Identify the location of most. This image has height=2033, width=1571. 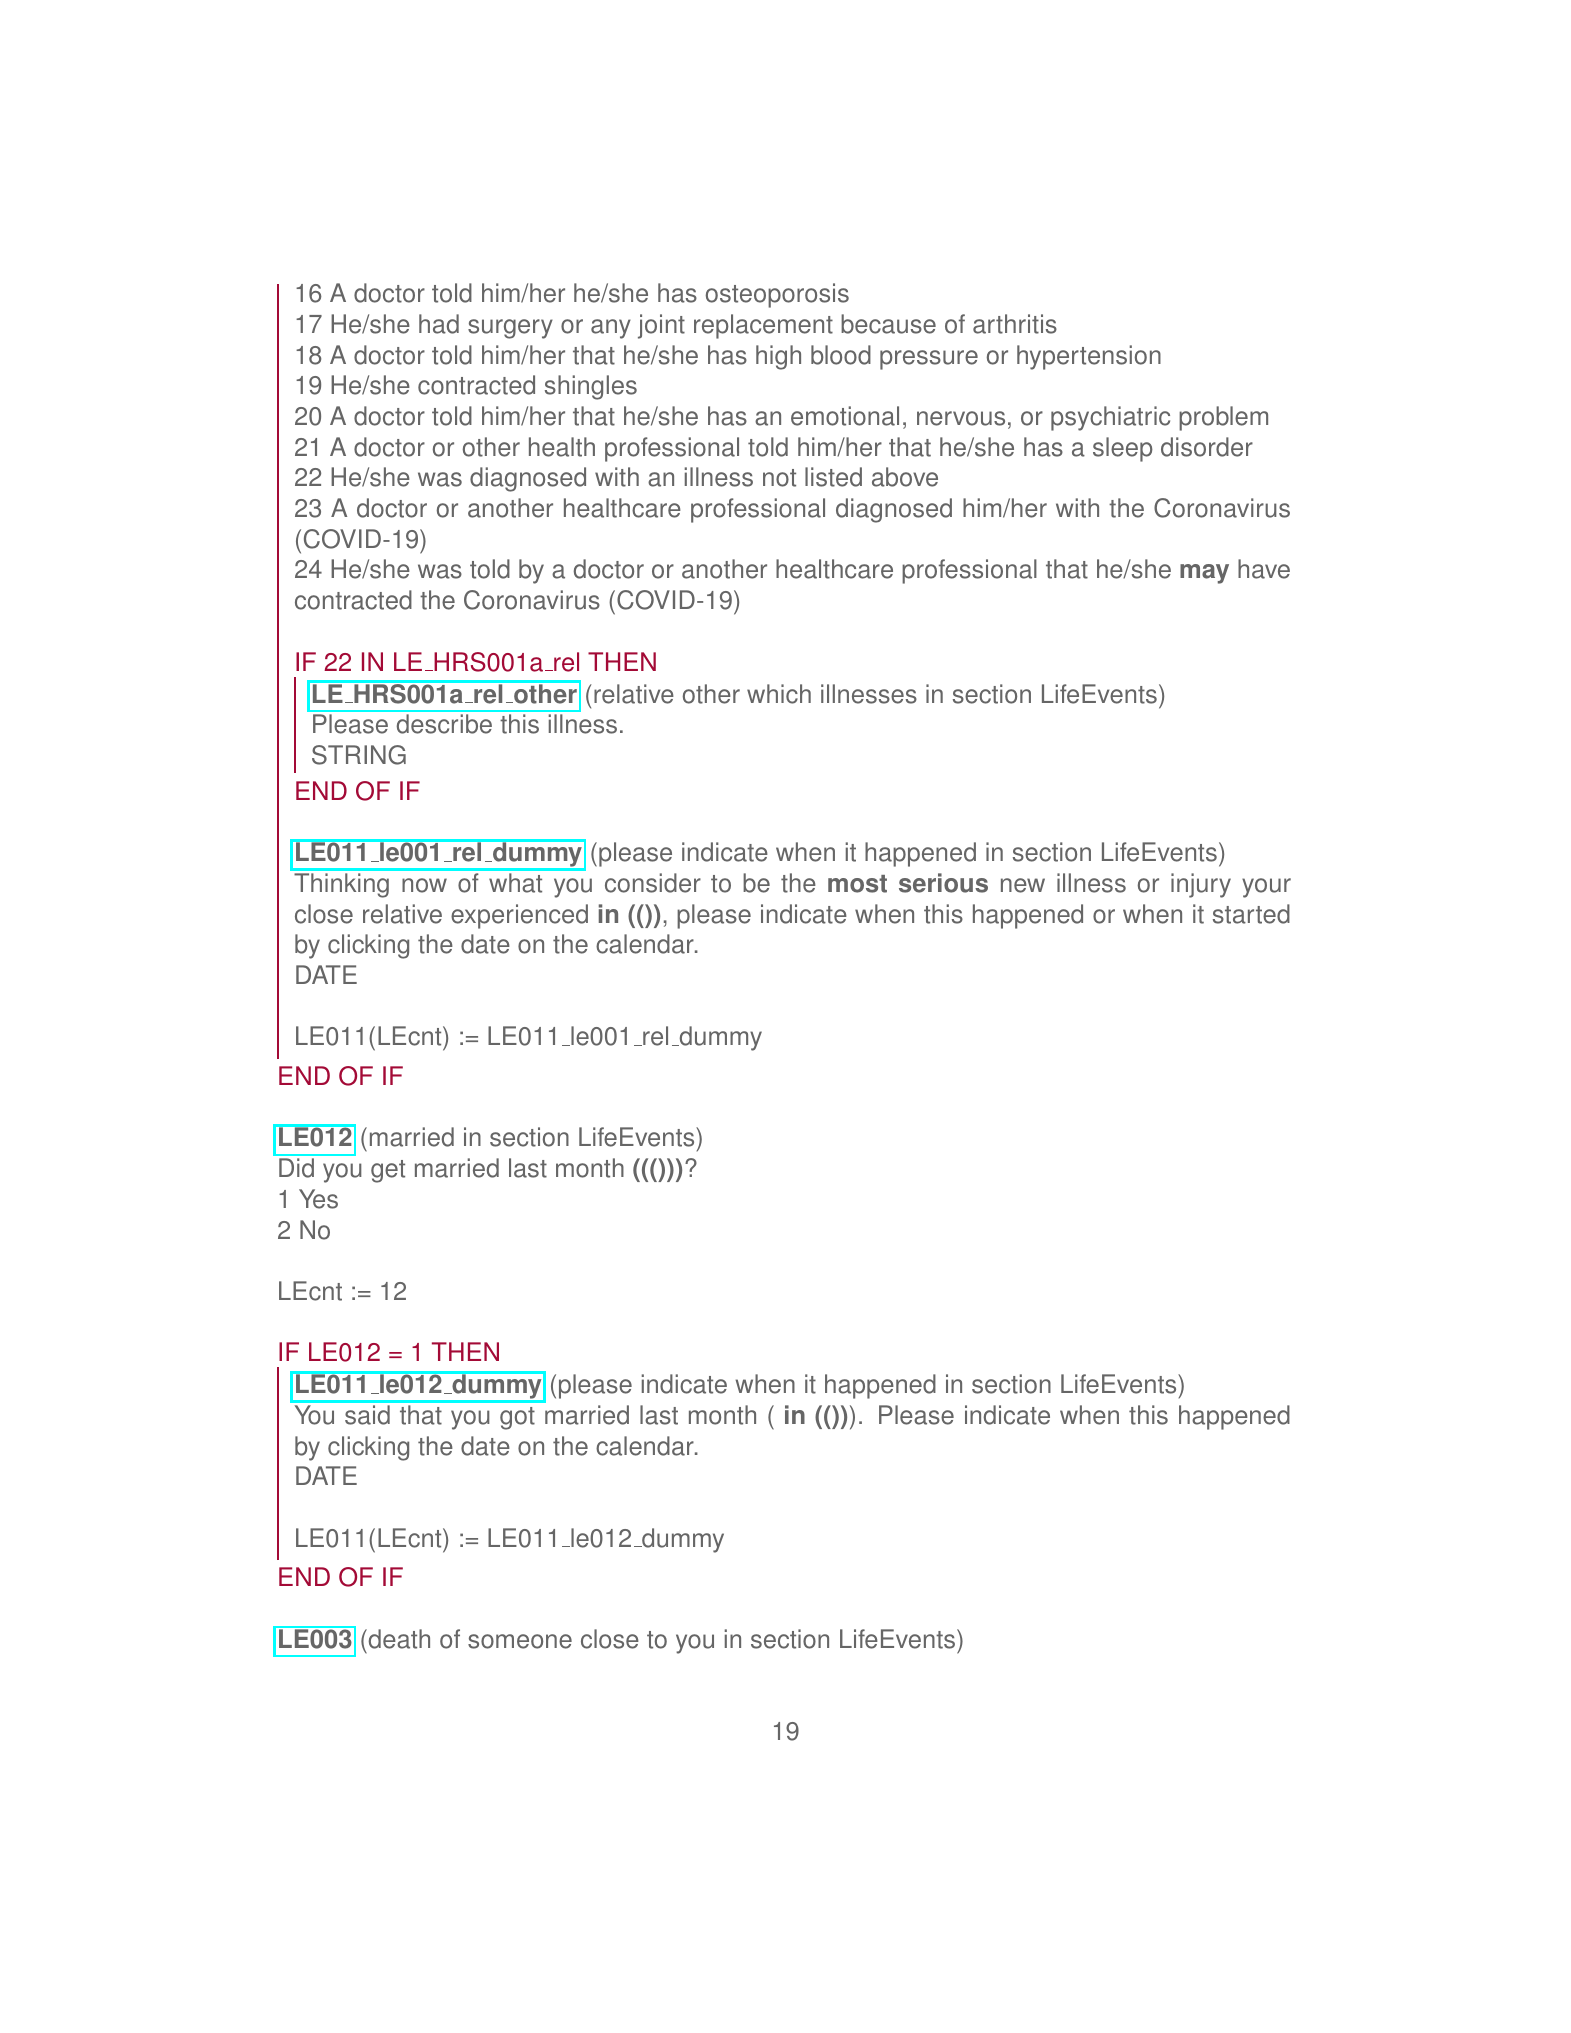
(857, 884).
